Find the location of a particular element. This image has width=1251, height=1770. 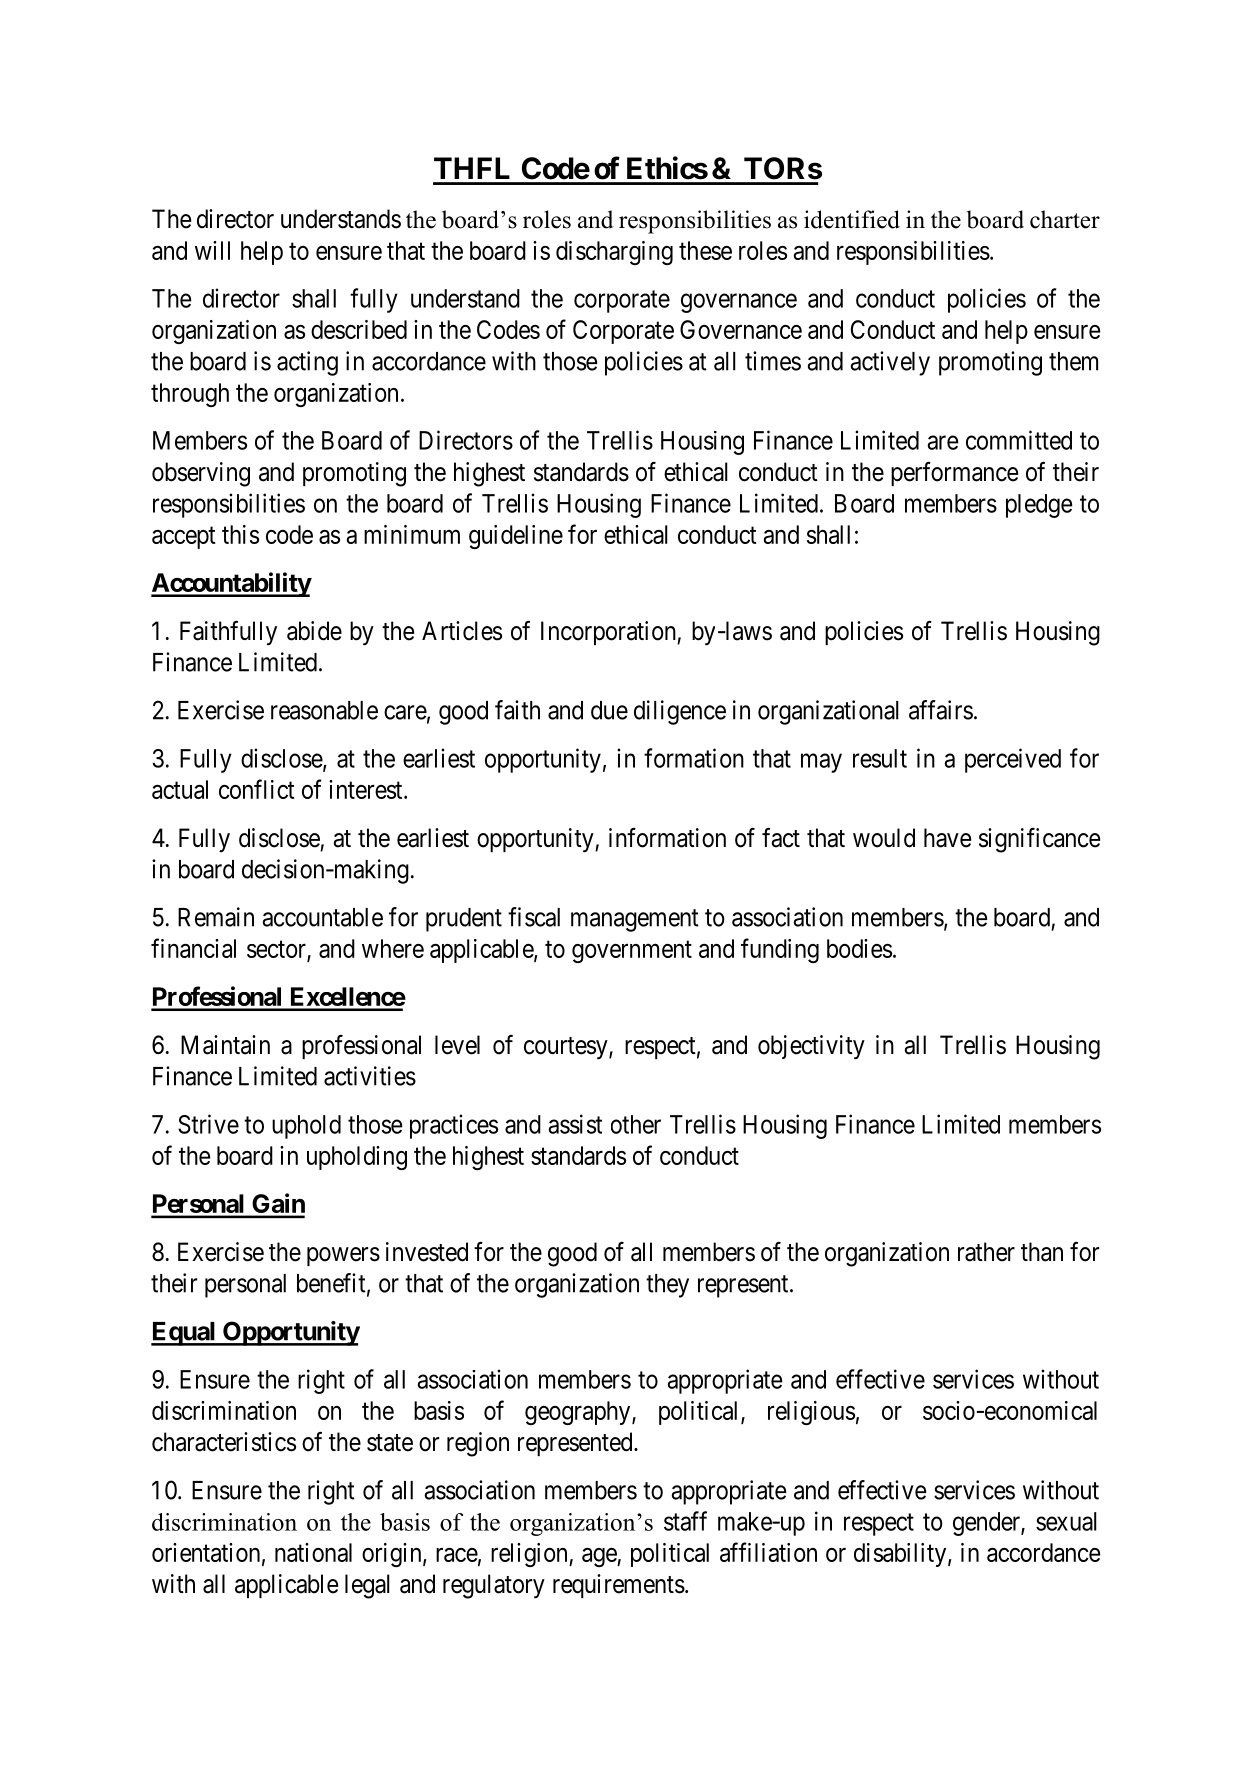

requirements is located at coordinates (619, 1586).
